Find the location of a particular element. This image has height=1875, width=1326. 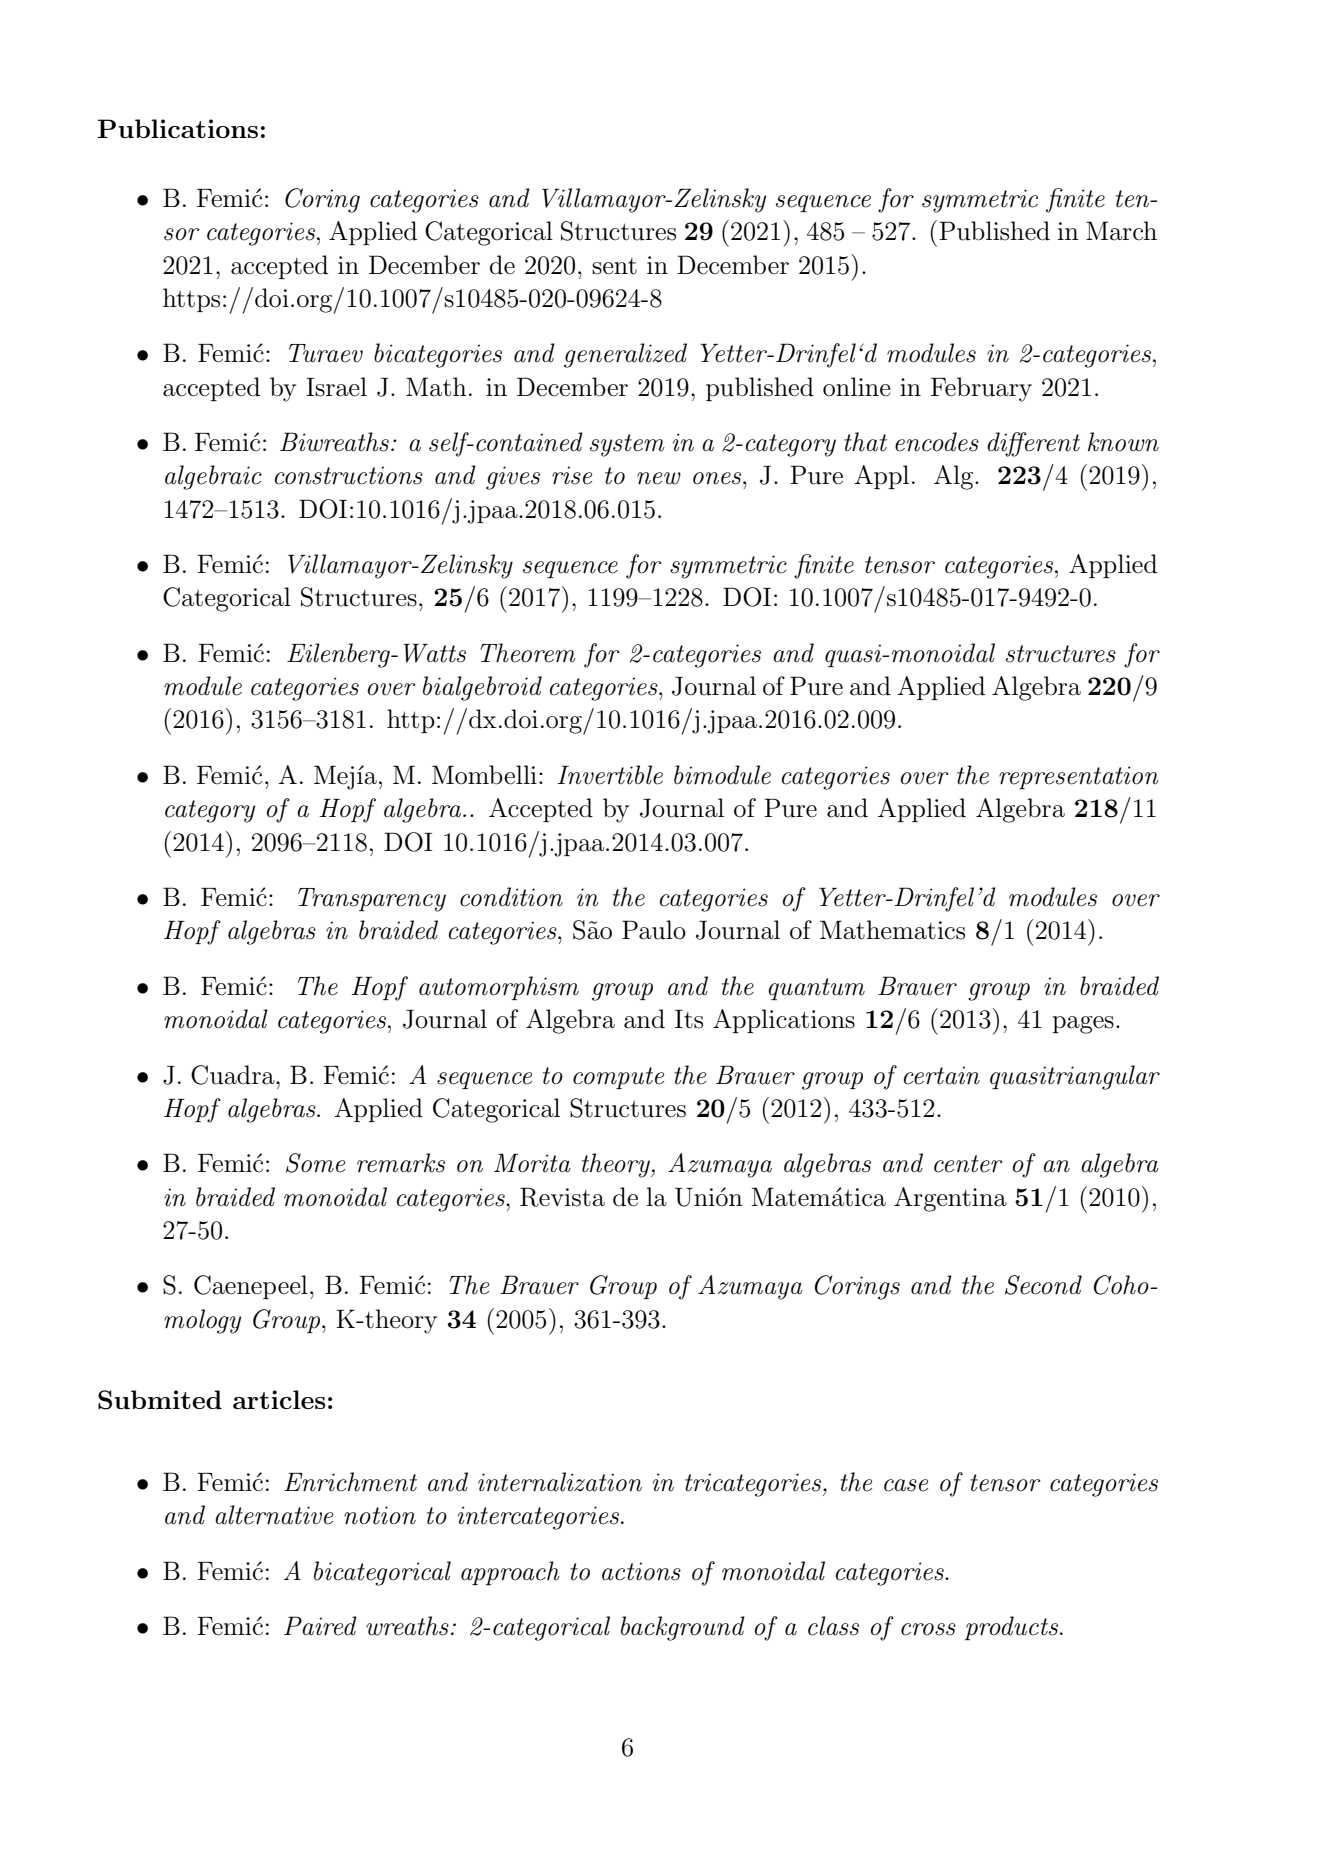

different is located at coordinates (1033, 444).
